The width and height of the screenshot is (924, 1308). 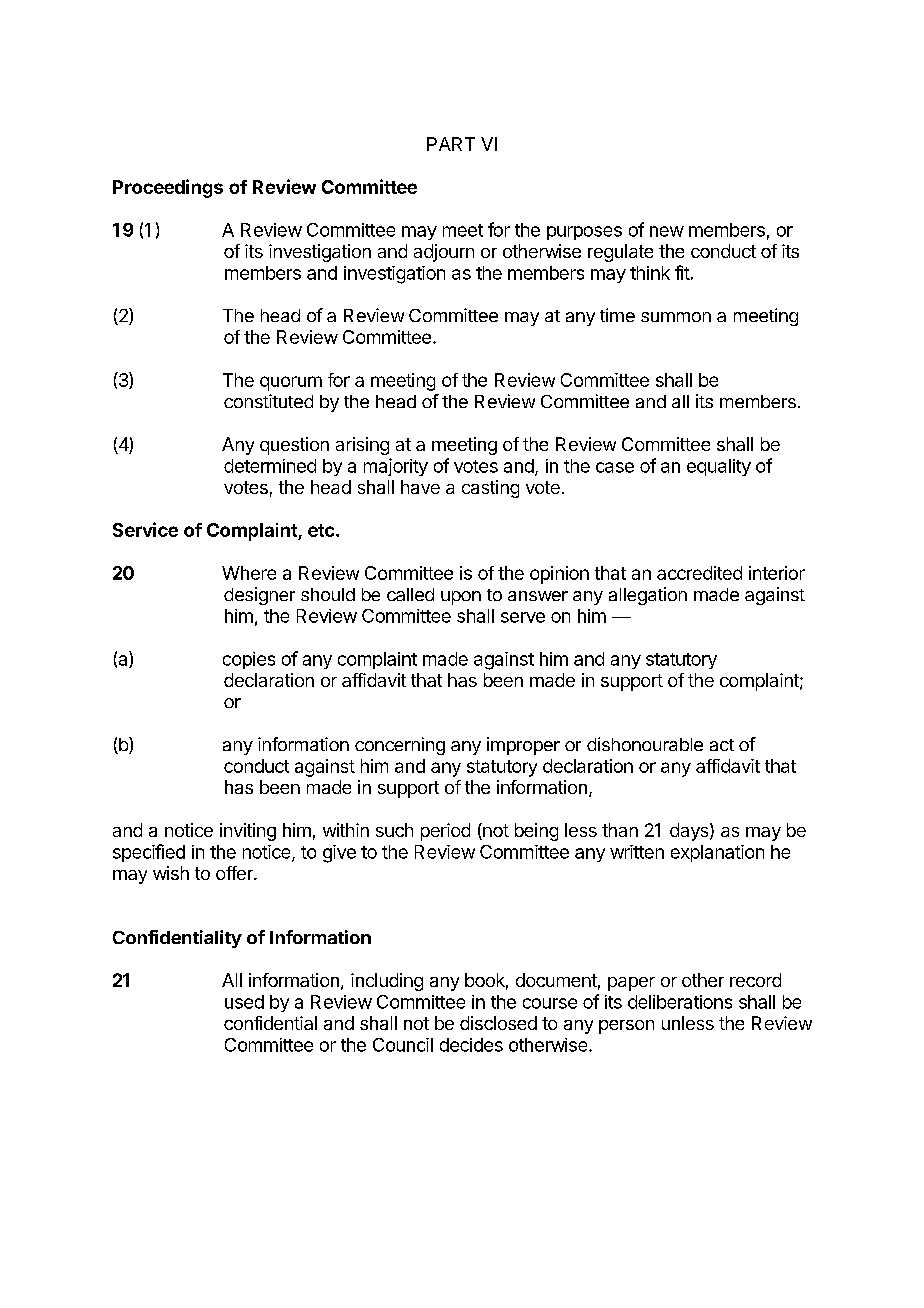 I want to click on Proceedings, so click(x=168, y=188).
